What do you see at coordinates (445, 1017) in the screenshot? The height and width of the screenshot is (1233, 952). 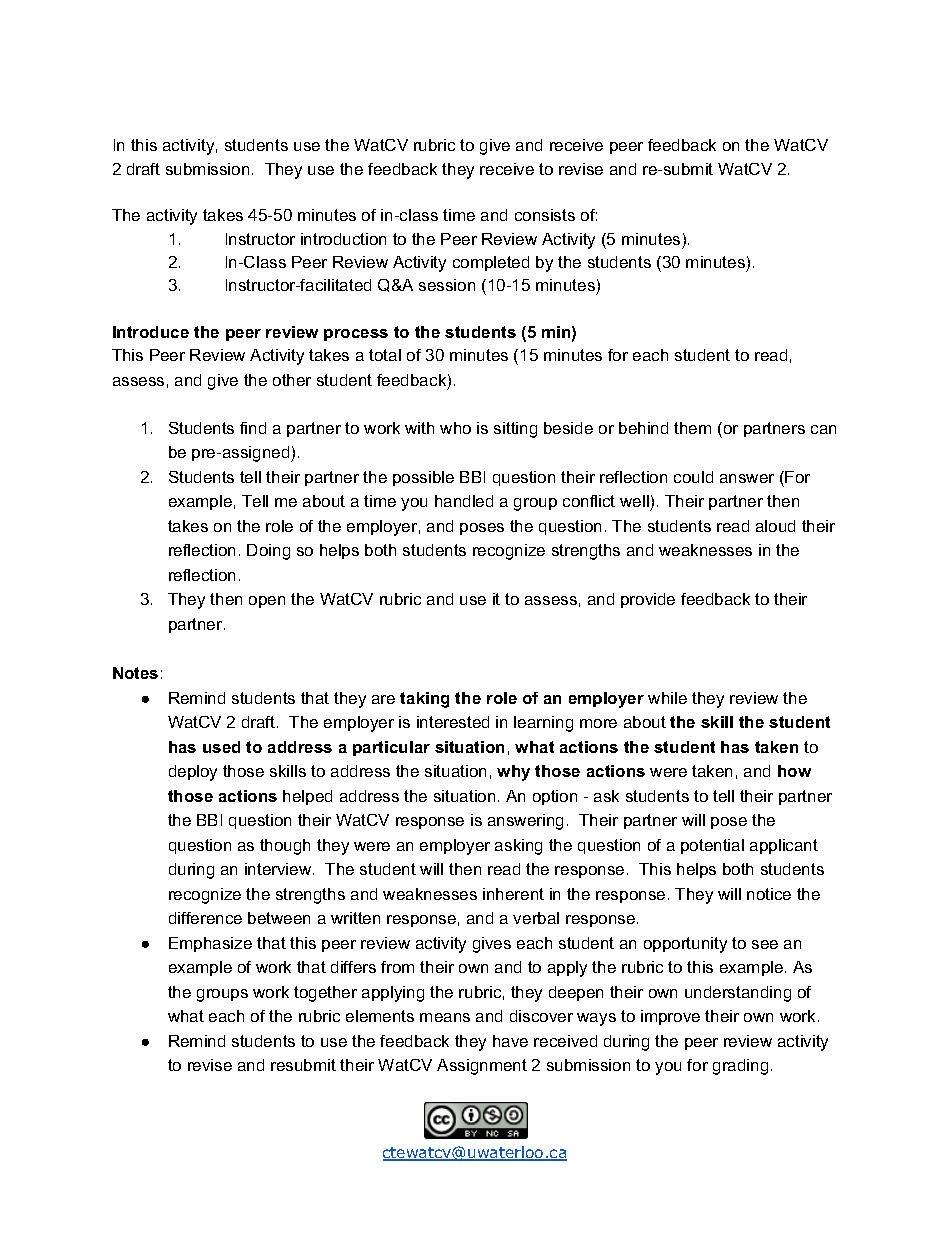 I see `means` at bounding box center [445, 1017].
